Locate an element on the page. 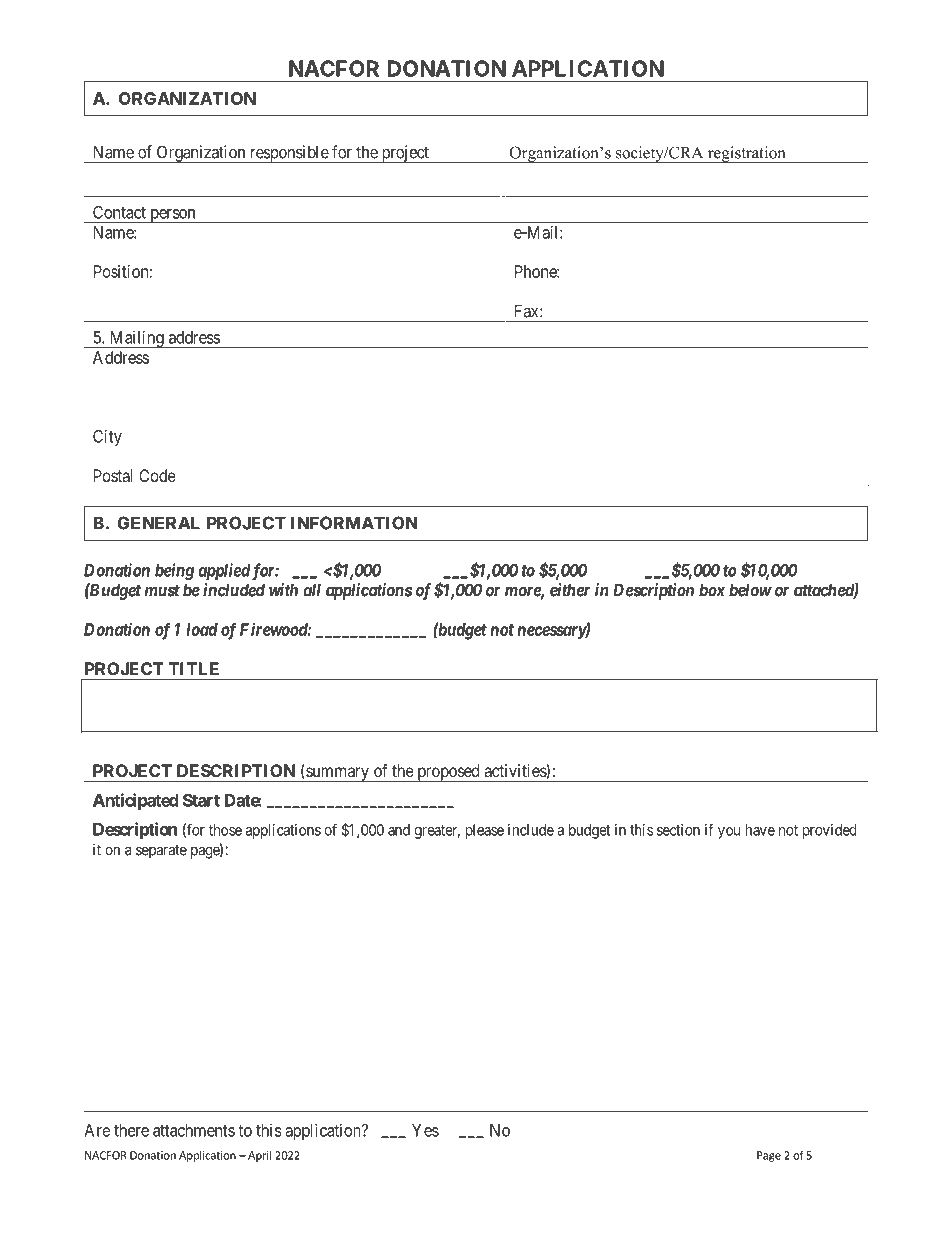 This image has width=952, height=1233. either is located at coordinates (570, 590).
